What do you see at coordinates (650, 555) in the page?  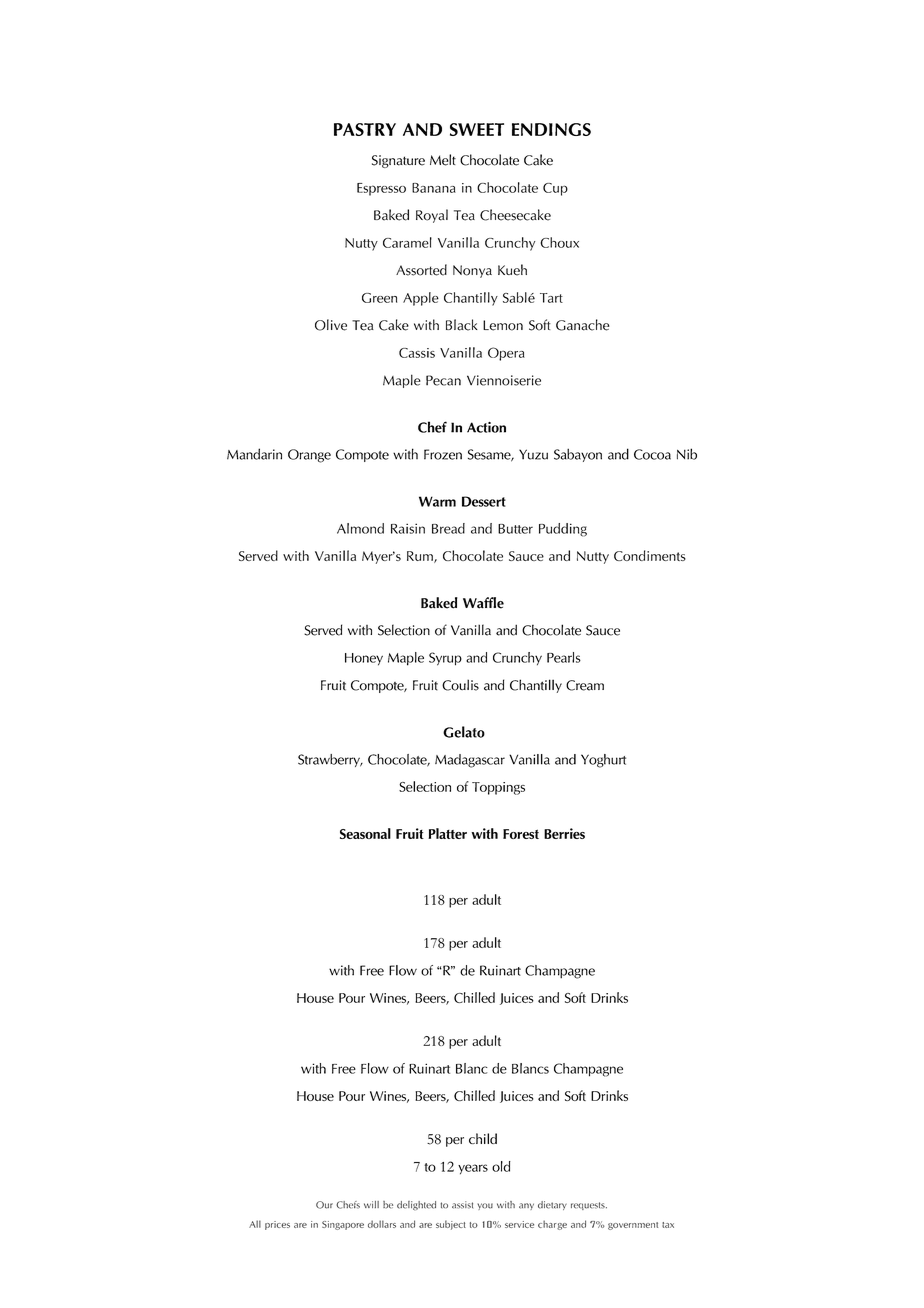 I see `Condiments` at bounding box center [650, 555].
